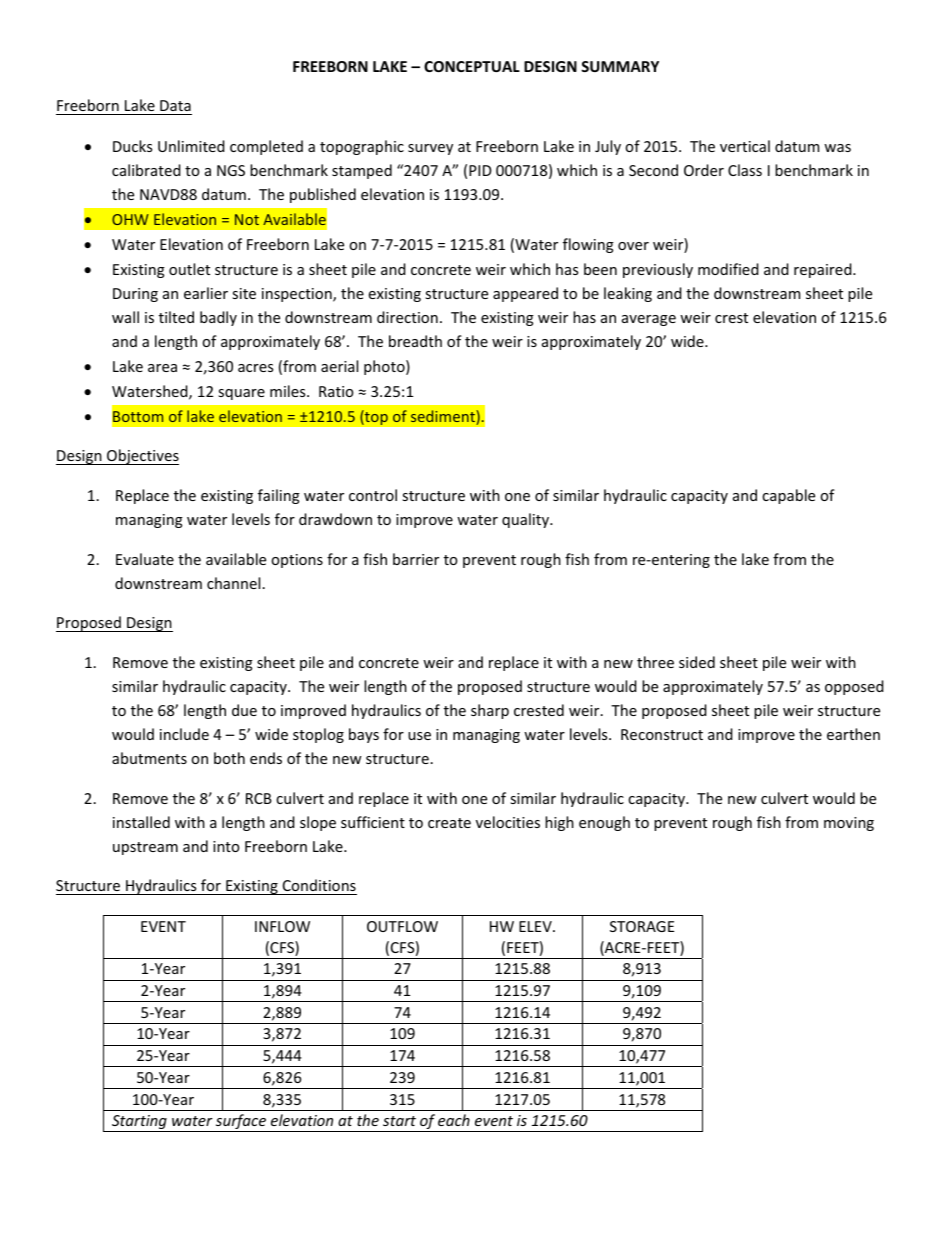 This image has height=1233, width=952. Describe the element at coordinates (229, 758) in the image. I see `both` at that location.
